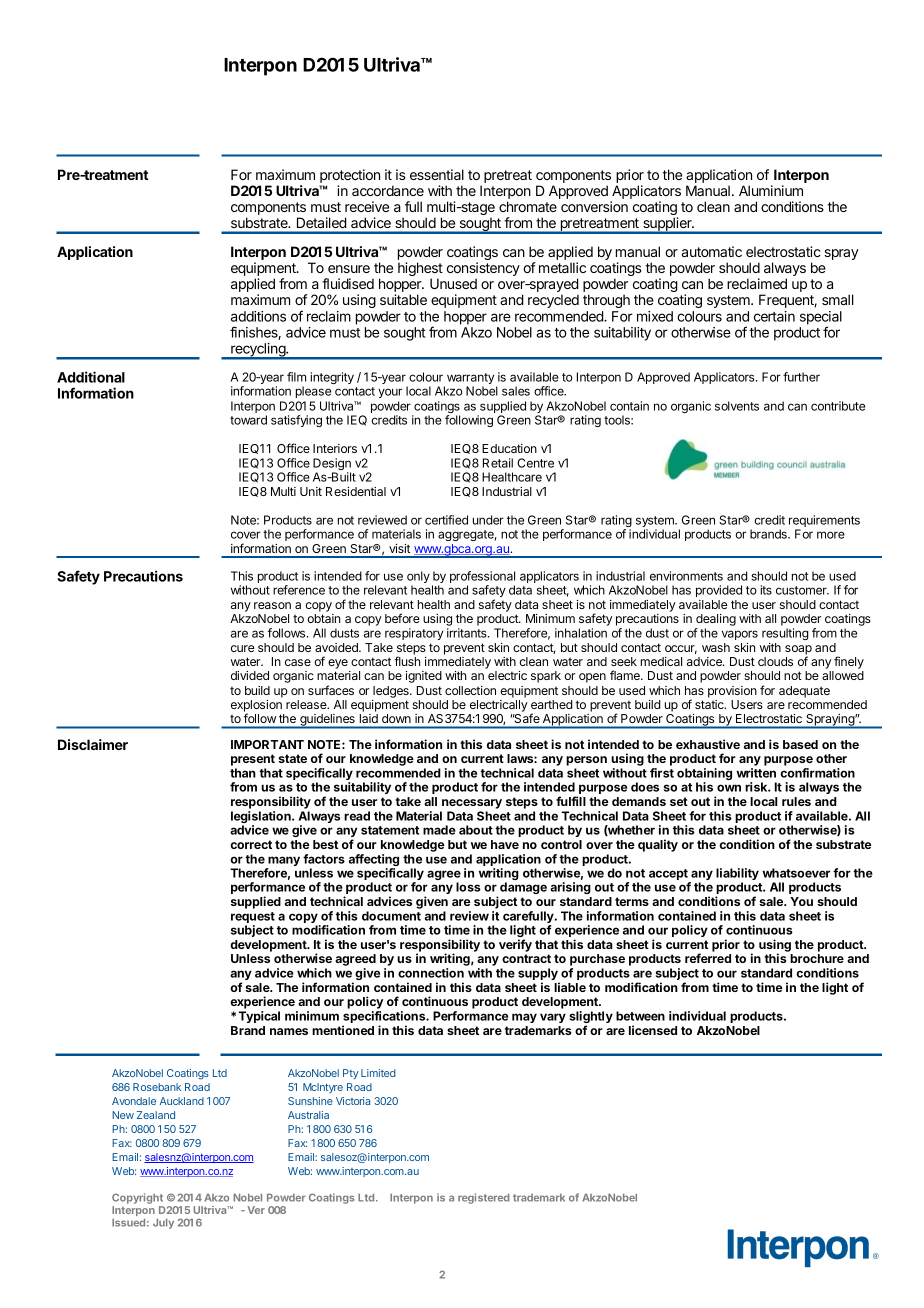 Image resolution: width=924 pixels, height=1308 pixels. What do you see at coordinates (771, 190) in the document?
I see `Aluminium` at bounding box center [771, 190].
